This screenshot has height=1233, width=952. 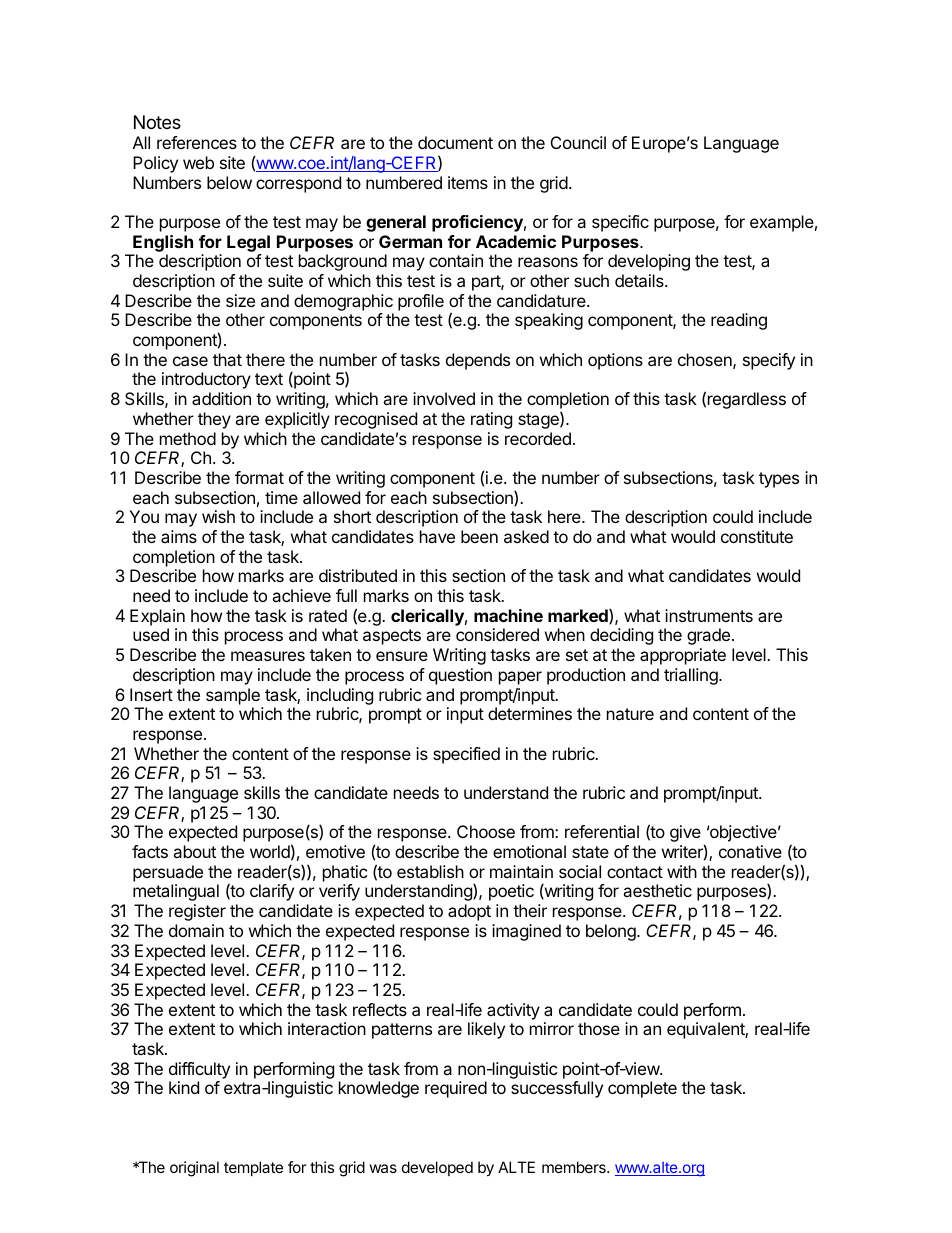 I want to click on grade, so click(x=708, y=636).
